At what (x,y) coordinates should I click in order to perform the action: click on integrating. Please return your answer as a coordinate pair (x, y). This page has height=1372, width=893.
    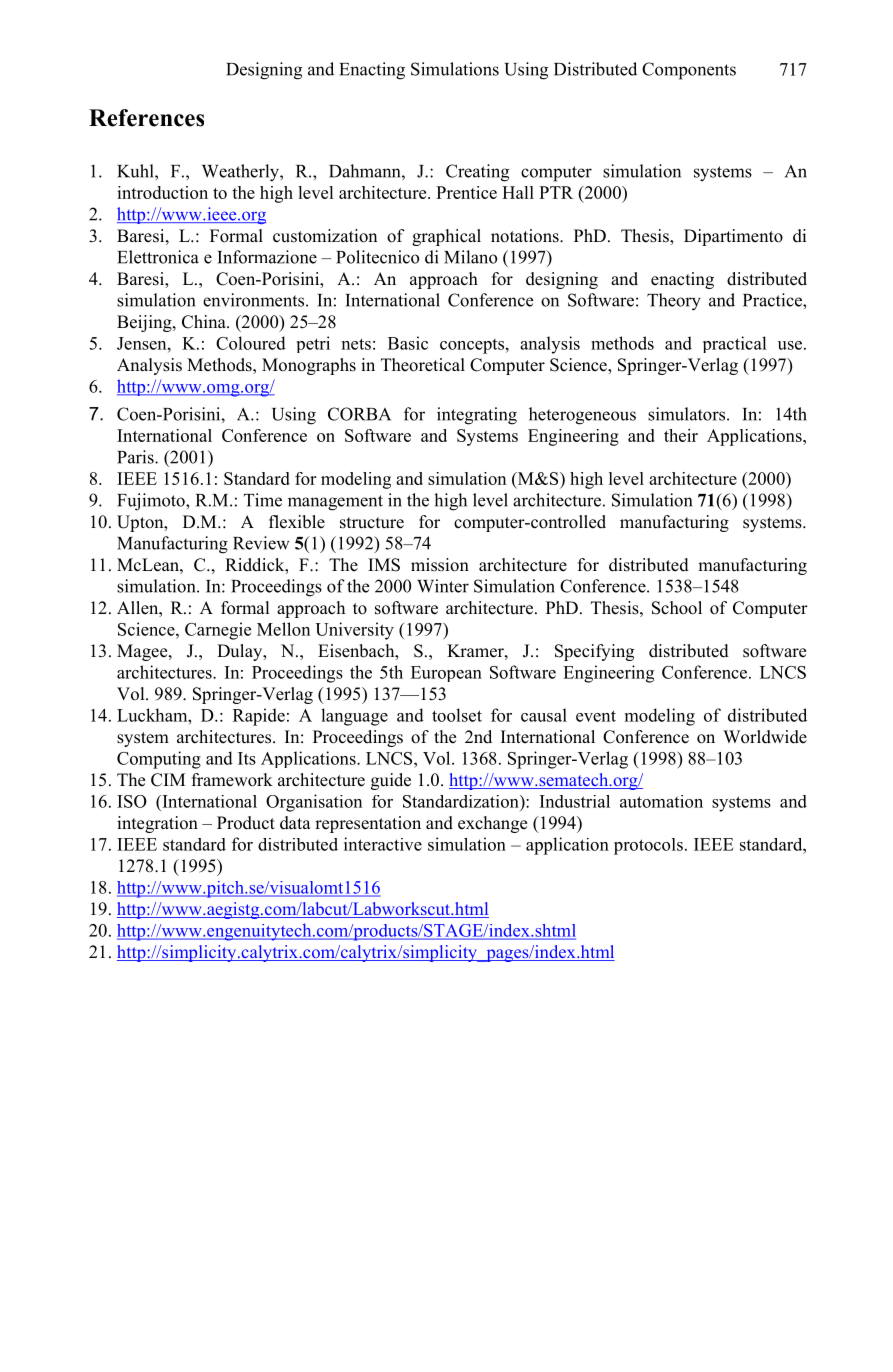
    Looking at the image, I should click on (477, 416).
